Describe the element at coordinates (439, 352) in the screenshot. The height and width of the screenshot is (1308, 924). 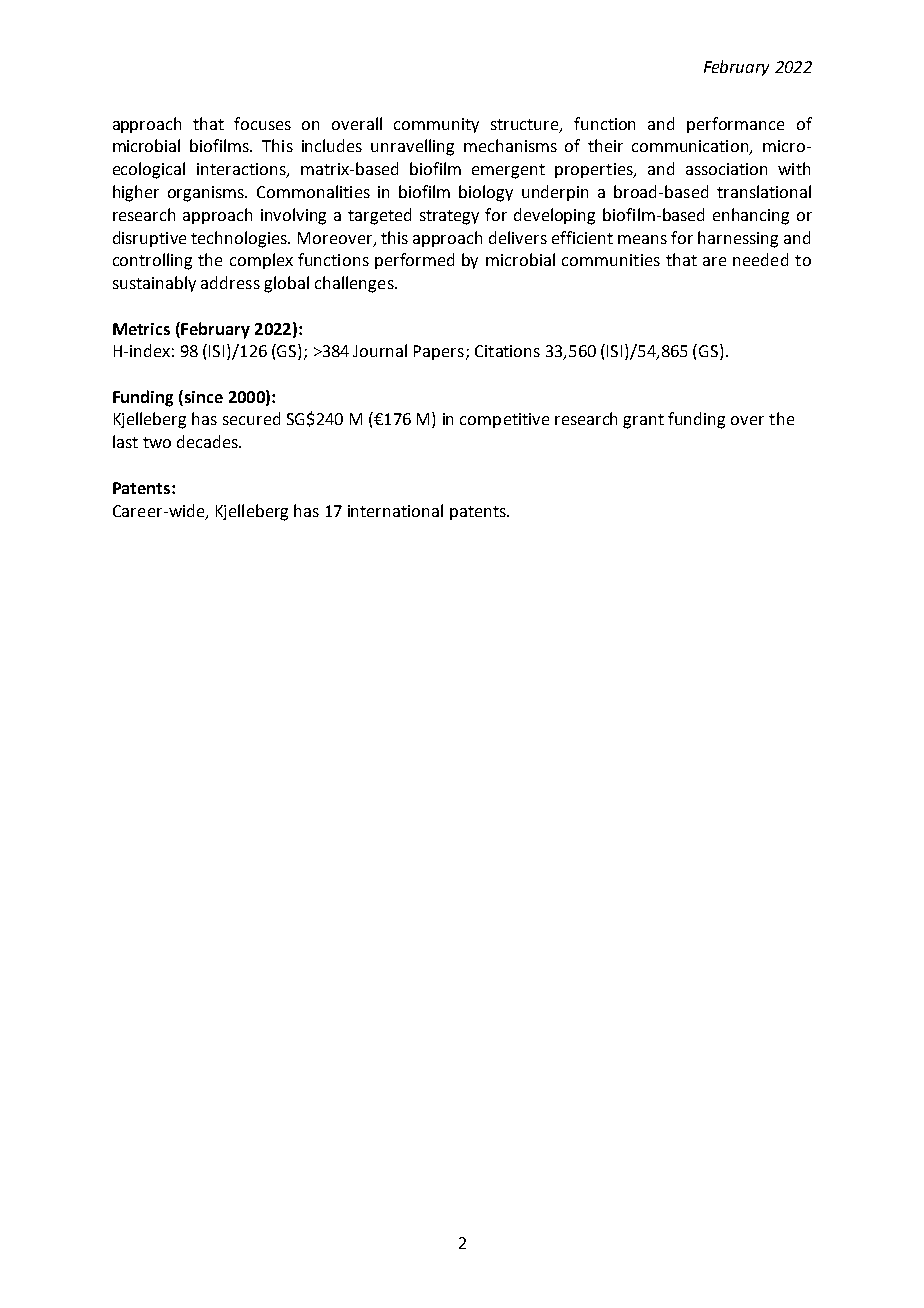
I see `Papers` at that location.
